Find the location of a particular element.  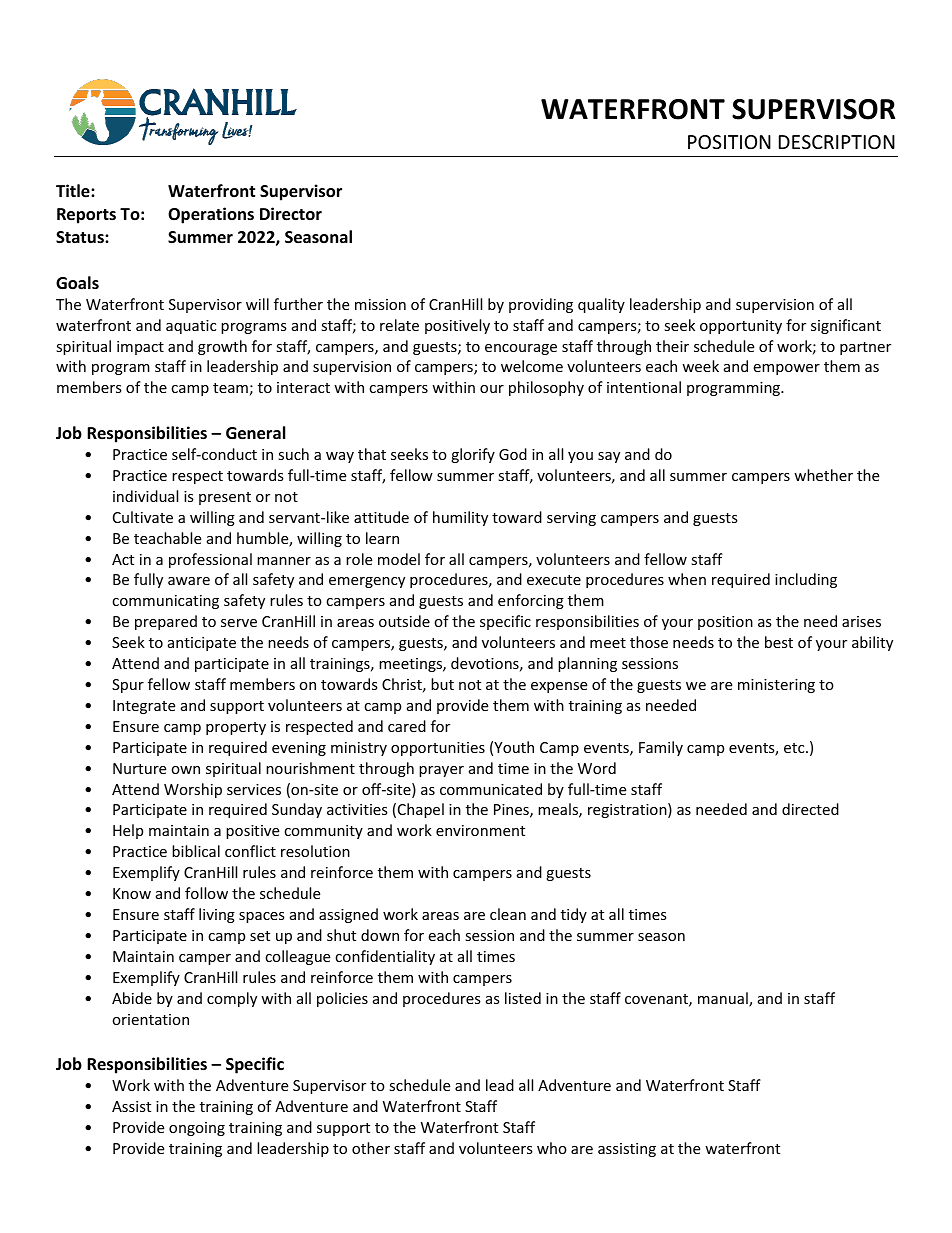

whether is located at coordinates (823, 475).
